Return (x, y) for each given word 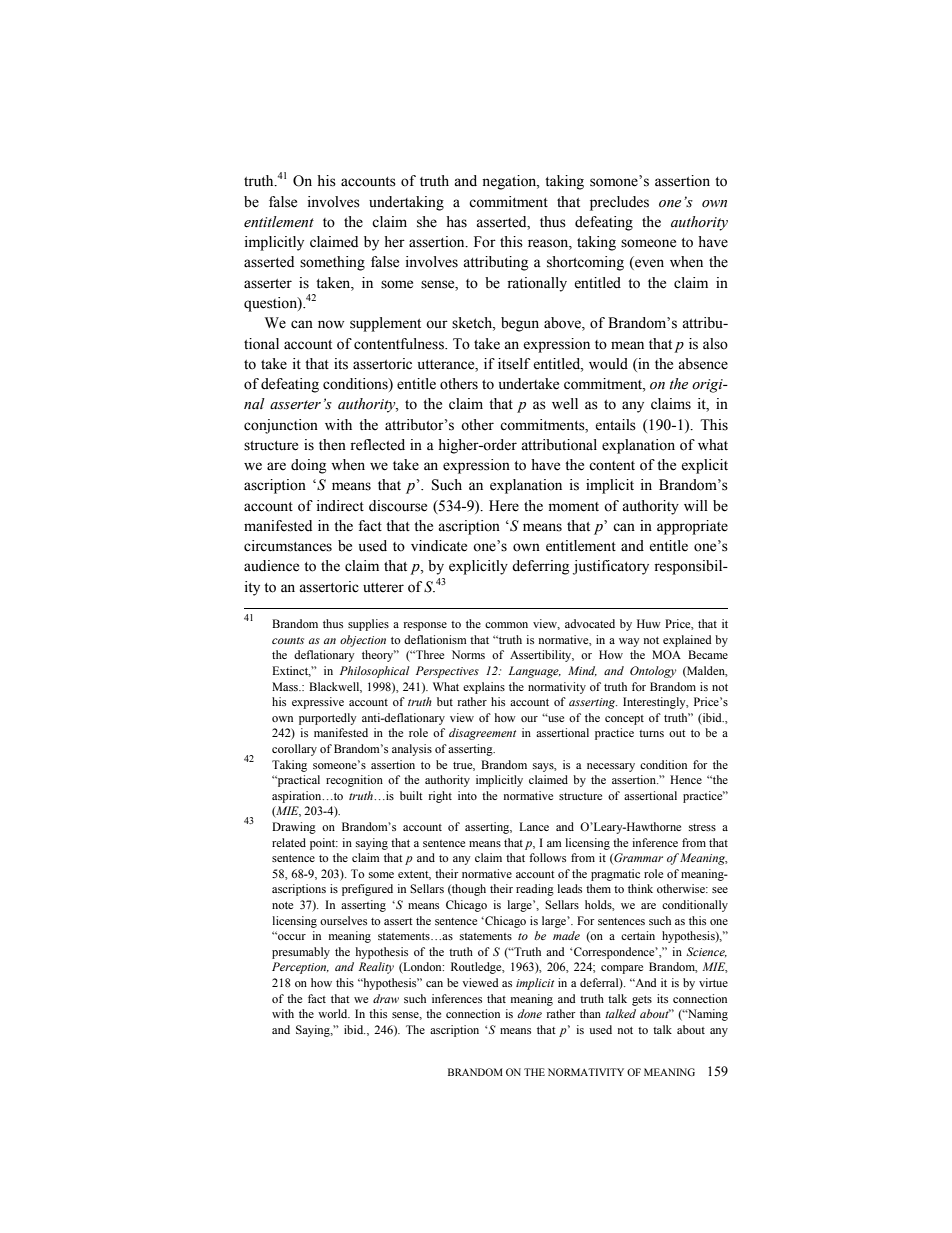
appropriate (692, 527)
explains (484, 688)
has (456, 222)
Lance (534, 826)
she (427, 222)
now (331, 324)
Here (504, 506)
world (334, 1013)
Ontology (653, 672)
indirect (340, 506)
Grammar (637, 858)
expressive (318, 703)
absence (703, 364)
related (289, 842)
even (648, 264)
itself (514, 364)
